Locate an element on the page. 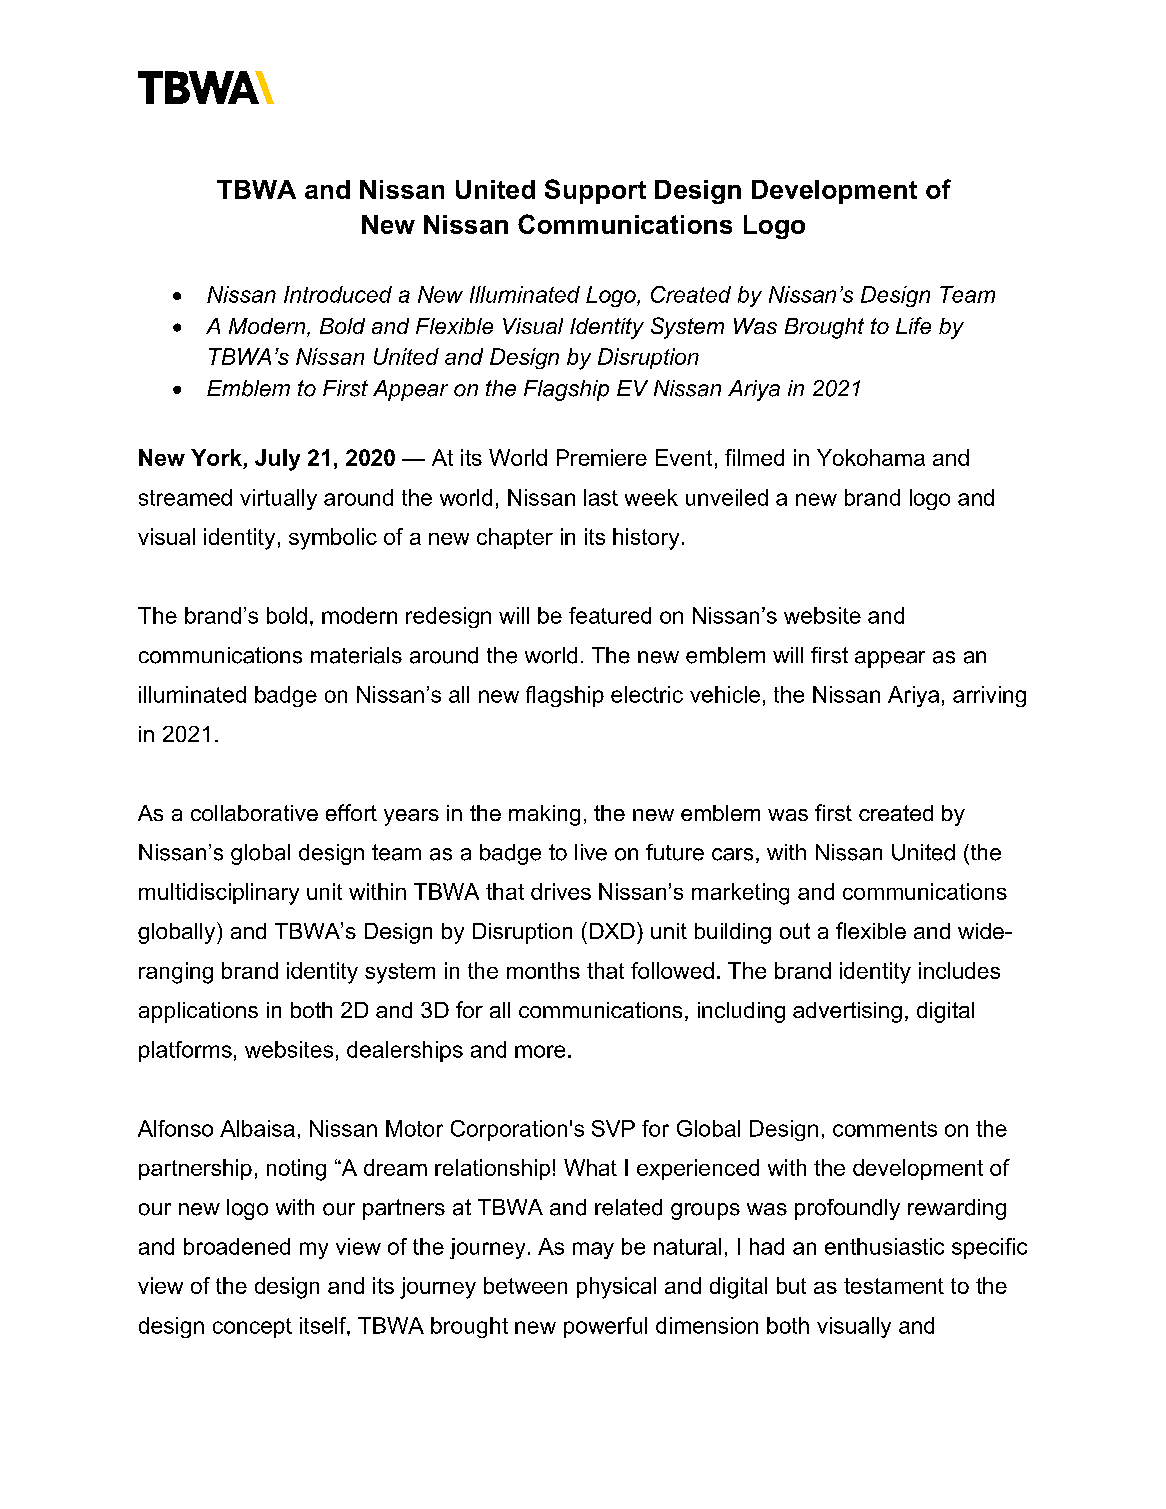 Image resolution: width=1166 pixels, height=1509 pixels. Introduced is located at coordinates (338, 294).
